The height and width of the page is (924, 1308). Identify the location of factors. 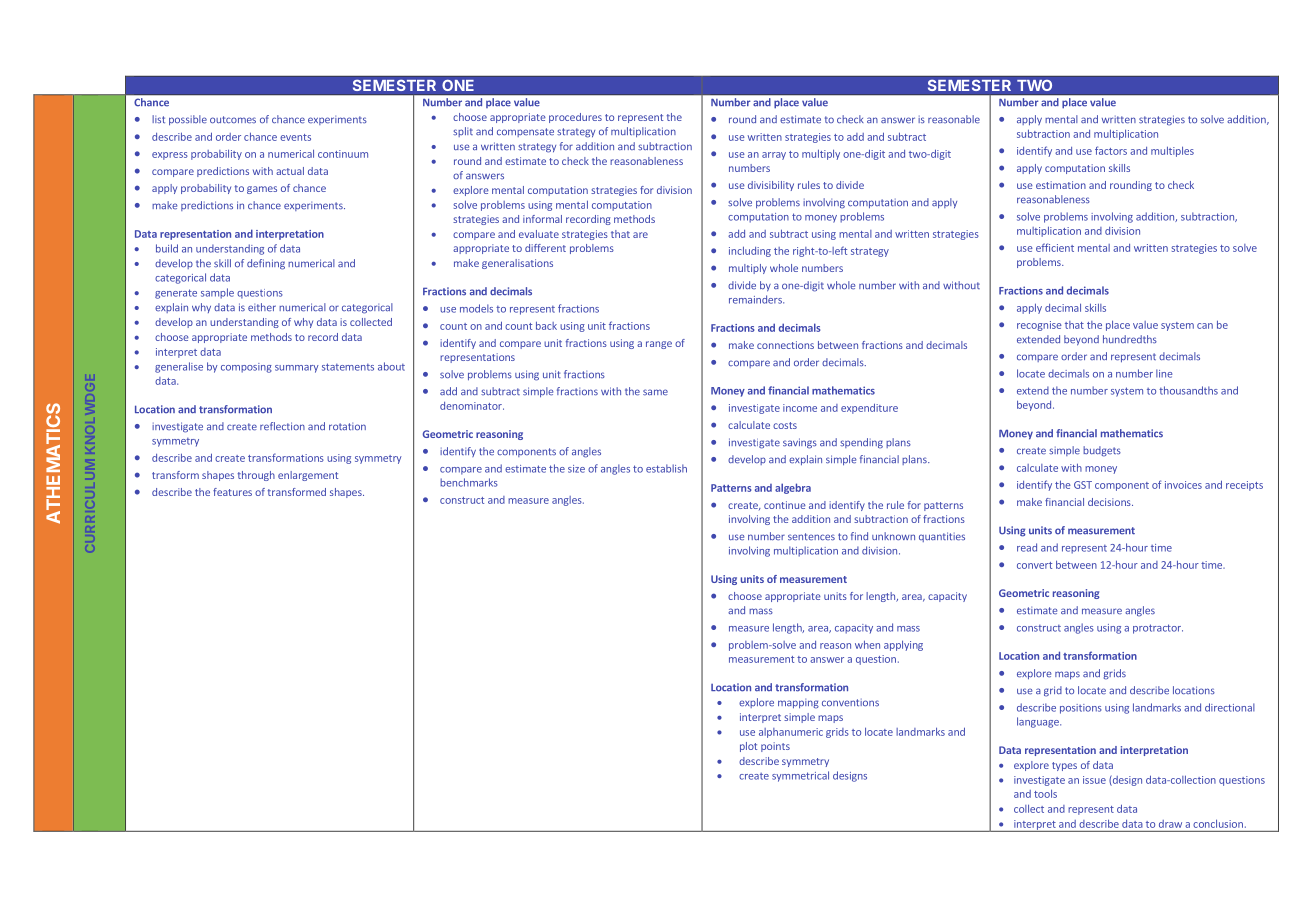
(1111, 150).
